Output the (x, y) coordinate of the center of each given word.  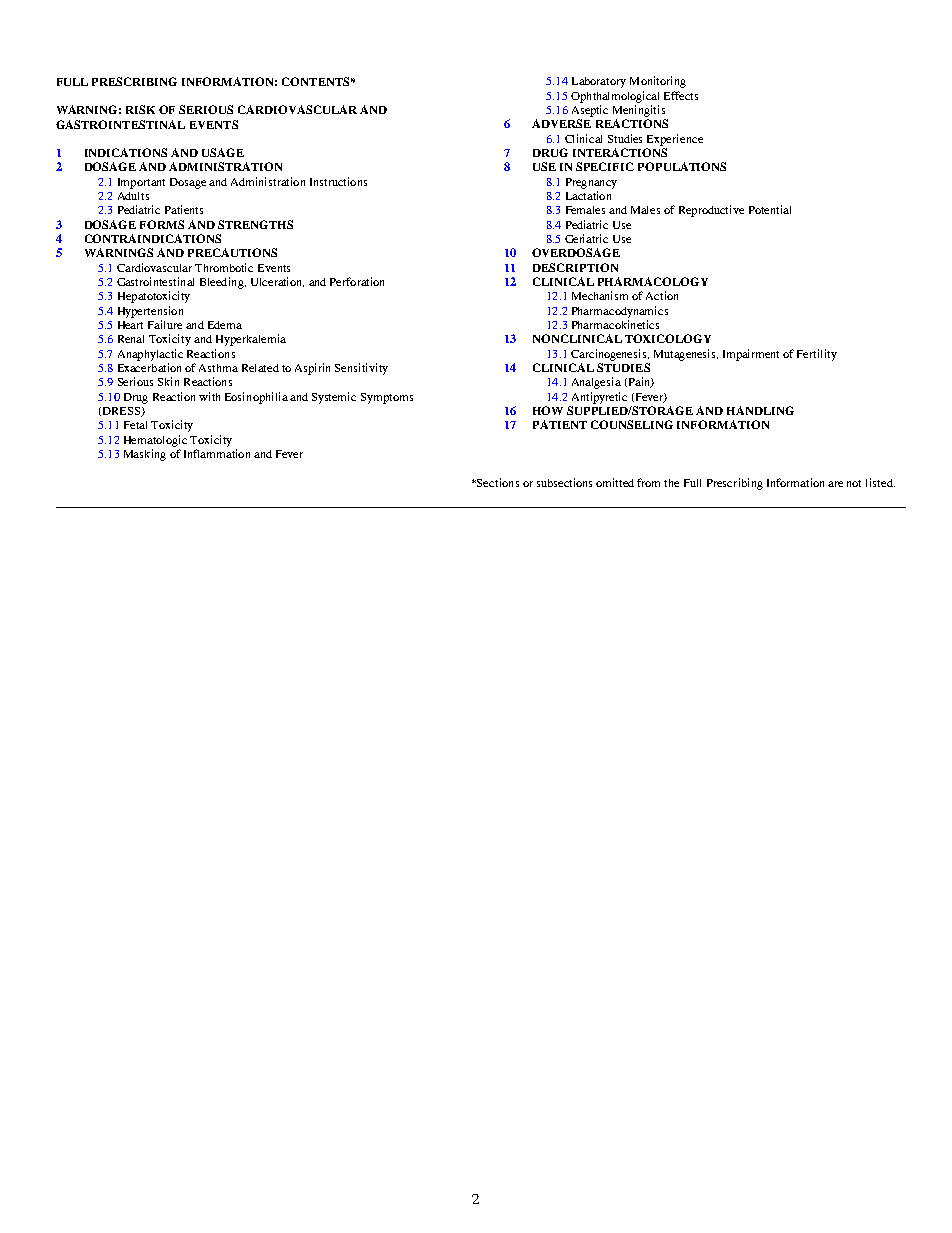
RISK (140, 109)
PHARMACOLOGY (653, 281)
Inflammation (217, 453)
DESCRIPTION (575, 267)
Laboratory (599, 82)
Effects (681, 95)
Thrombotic (224, 267)
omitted (615, 482)
